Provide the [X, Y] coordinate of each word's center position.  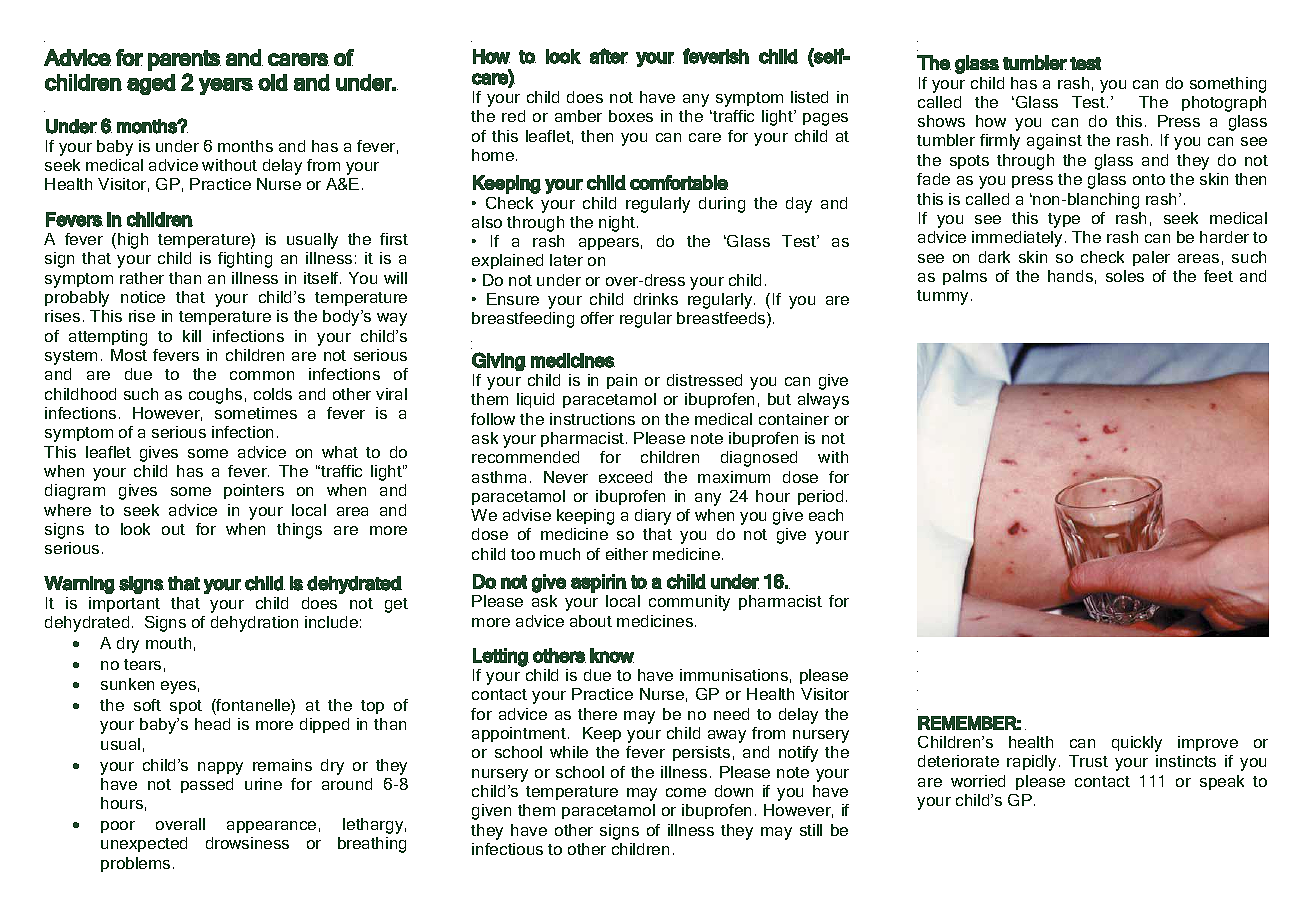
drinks [656, 299]
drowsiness [247, 843]
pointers [254, 491]
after [609, 56]
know [612, 655]
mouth [168, 643]
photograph [1224, 104]
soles [1125, 276]
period [820, 497]
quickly [1137, 744]
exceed [625, 477]
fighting [245, 260]
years [226, 86]
